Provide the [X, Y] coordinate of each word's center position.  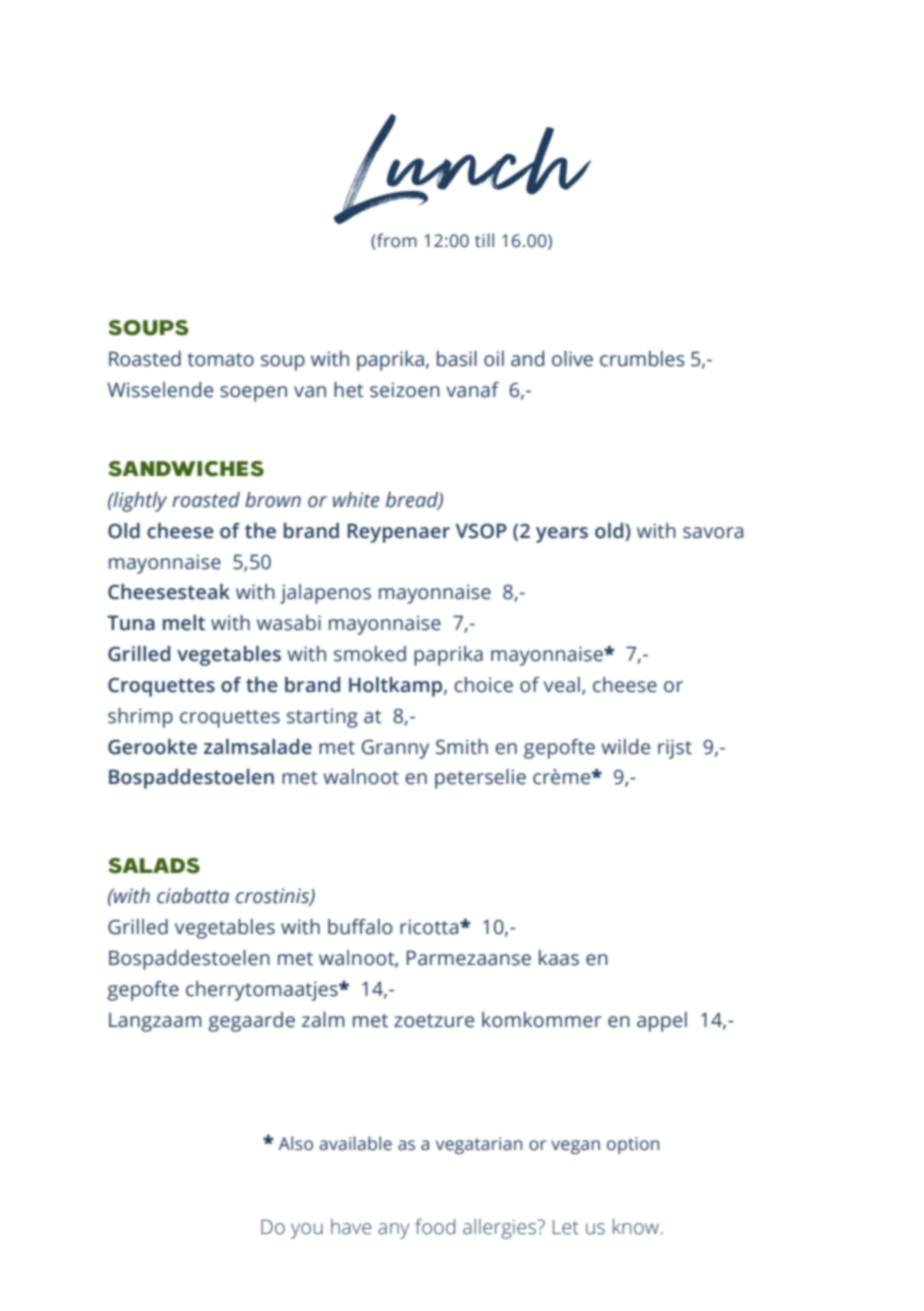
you [307, 1231]
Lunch [463, 169]
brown [273, 500]
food [435, 1227]
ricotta [430, 927]
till [484, 240]
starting [322, 718]
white [356, 500]
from [396, 241]
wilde [625, 747]
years [562, 535]
